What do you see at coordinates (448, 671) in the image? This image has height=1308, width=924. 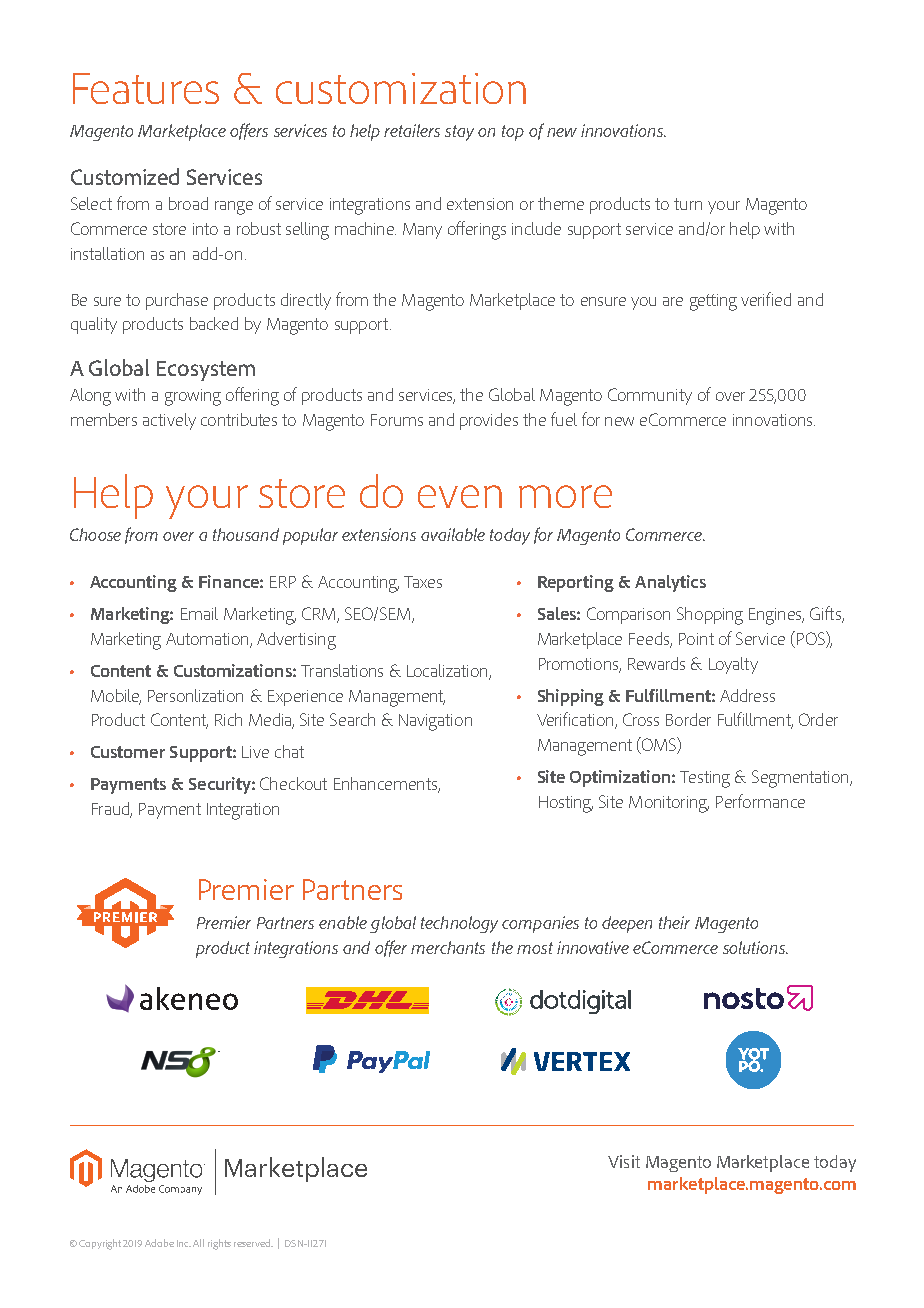 I see `Localization` at bounding box center [448, 671].
